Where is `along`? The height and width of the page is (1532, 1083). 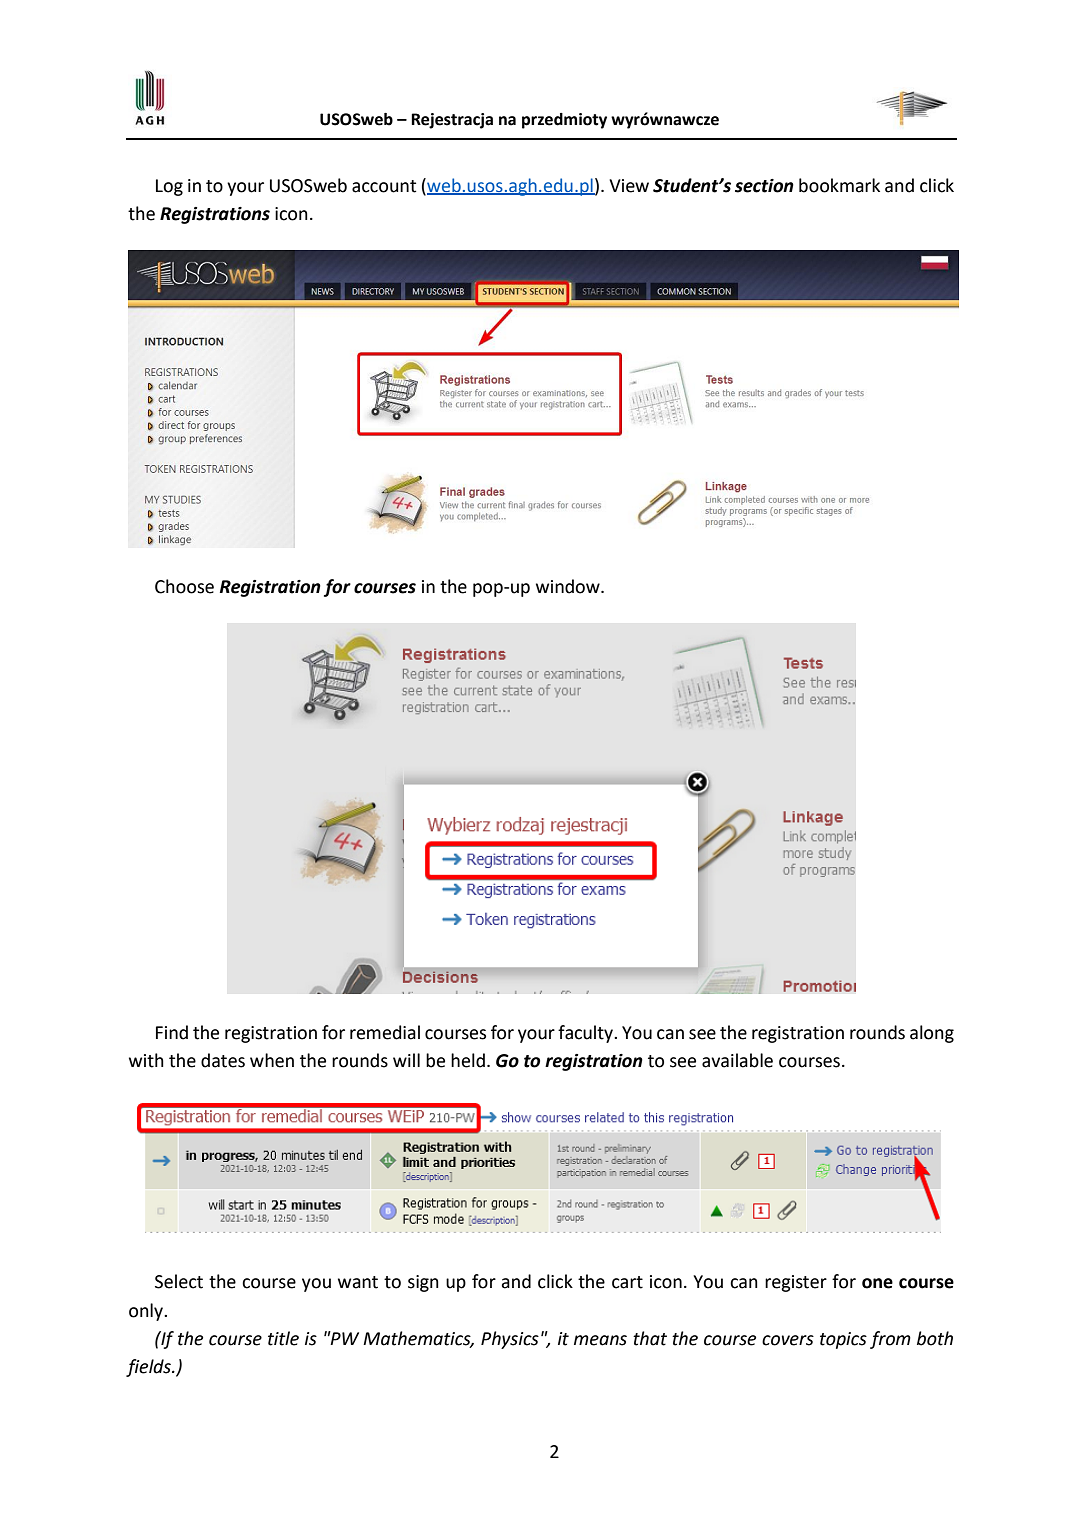 along is located at coordinates (932, 1034).
